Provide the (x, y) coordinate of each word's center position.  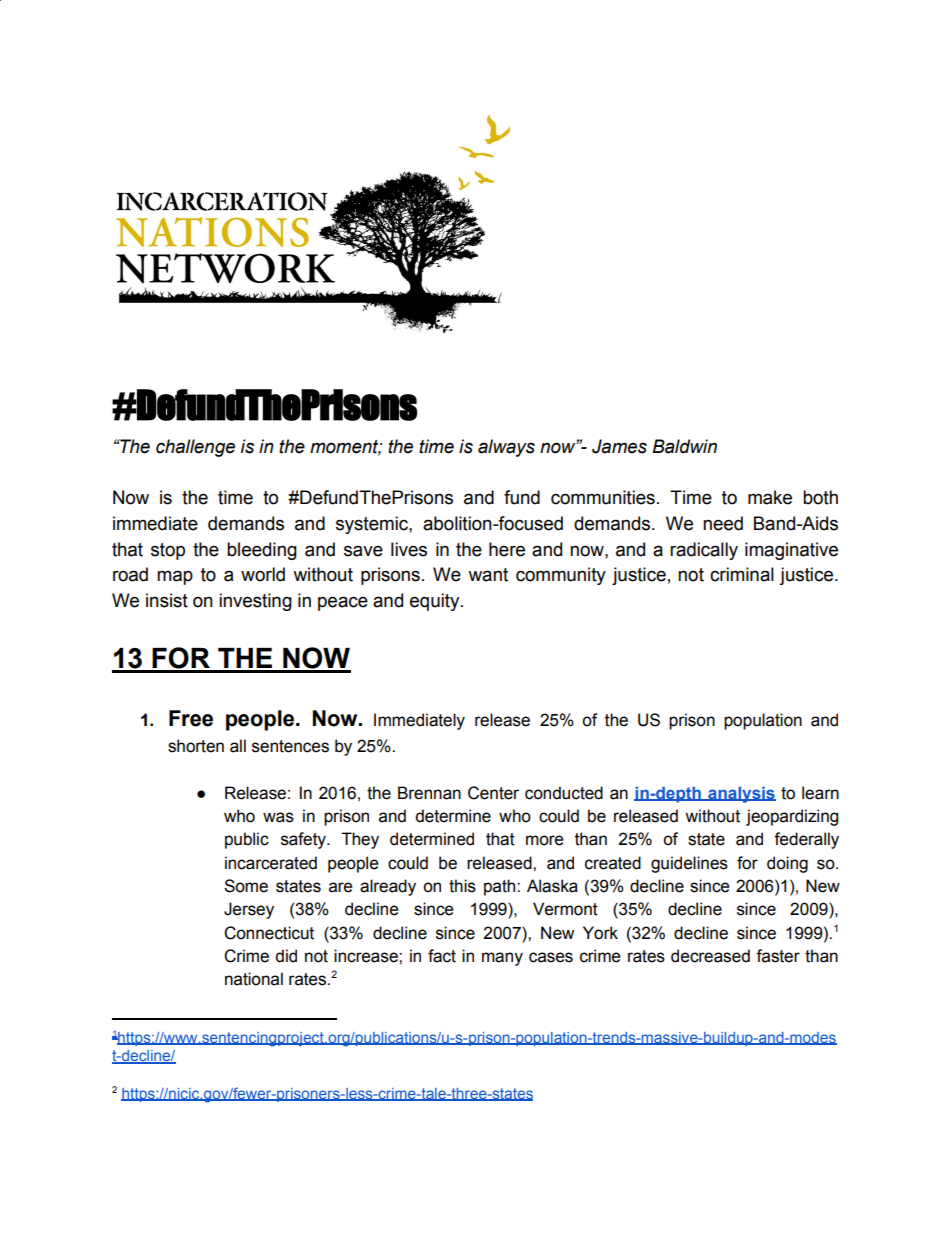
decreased (710, 956)
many (502, 959)
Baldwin (684, 446)
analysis (741, 794)
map (175, 577)
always (506, 448)
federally (806, 840)
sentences (290, 746)
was (278, 817)
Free (191, 718)
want (488, 575)
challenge (195, 448)
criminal (742, 574)
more (544, 840)
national (254, 979)
